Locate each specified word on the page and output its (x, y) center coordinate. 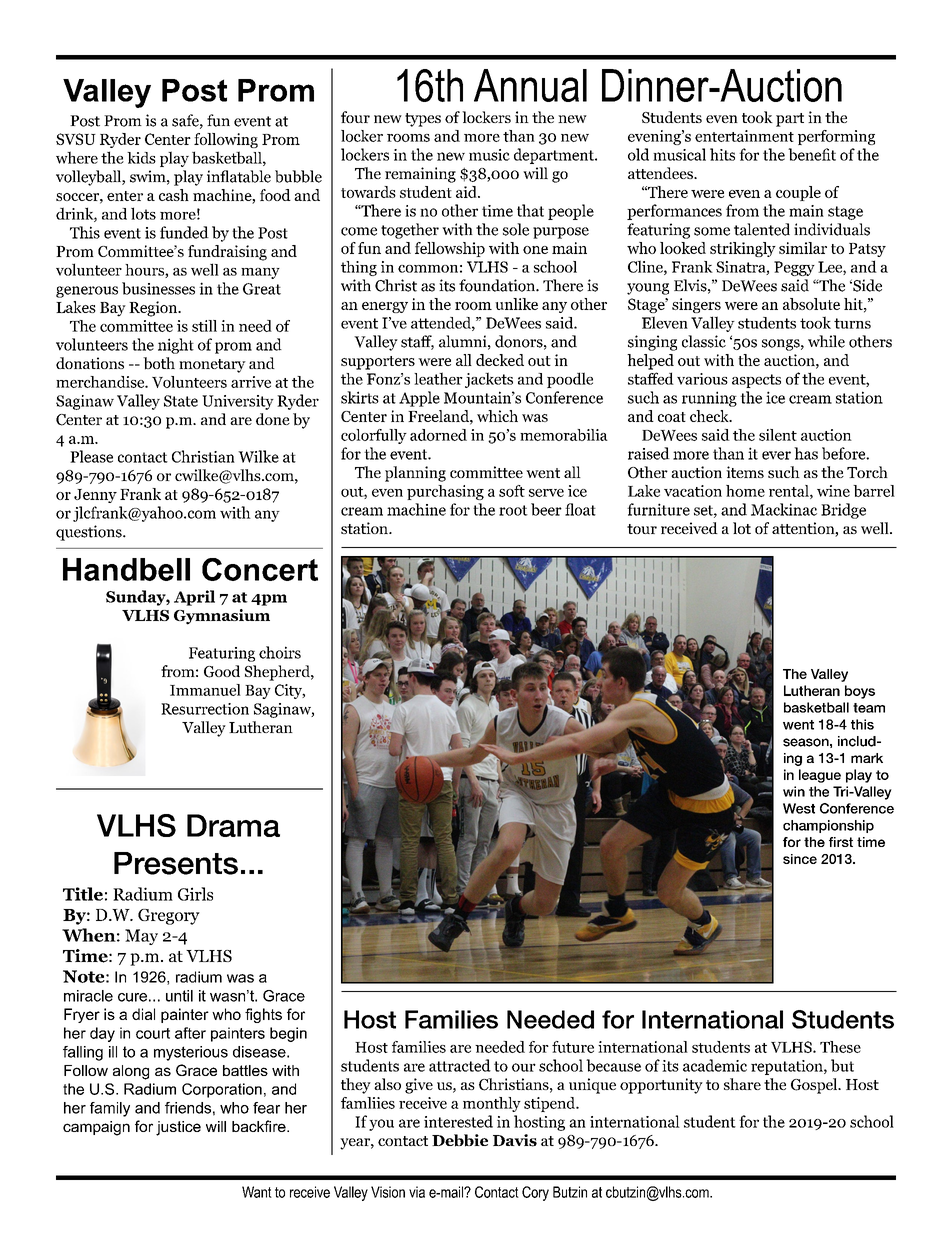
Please (91, 456)
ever (776, 455)
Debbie (460, 1140)
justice (178, 1128)
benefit (812, 154)
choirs (280, 652)
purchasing (445, 492)
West (799, 808)
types (423, 120)
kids (141, 158)
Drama (233, 825)
